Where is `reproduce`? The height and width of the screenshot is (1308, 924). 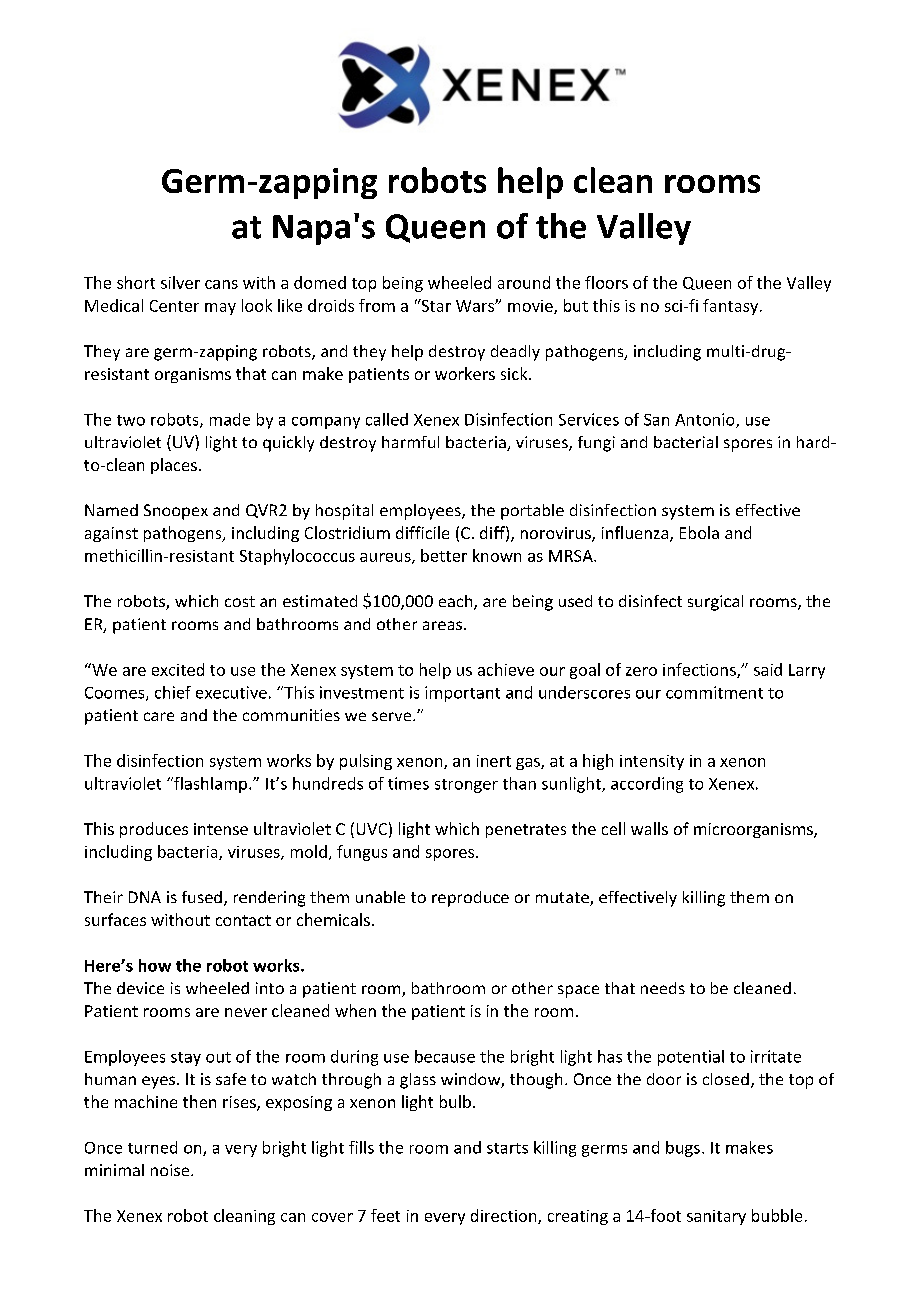 reproduce is located at coordinates (470, 899).
